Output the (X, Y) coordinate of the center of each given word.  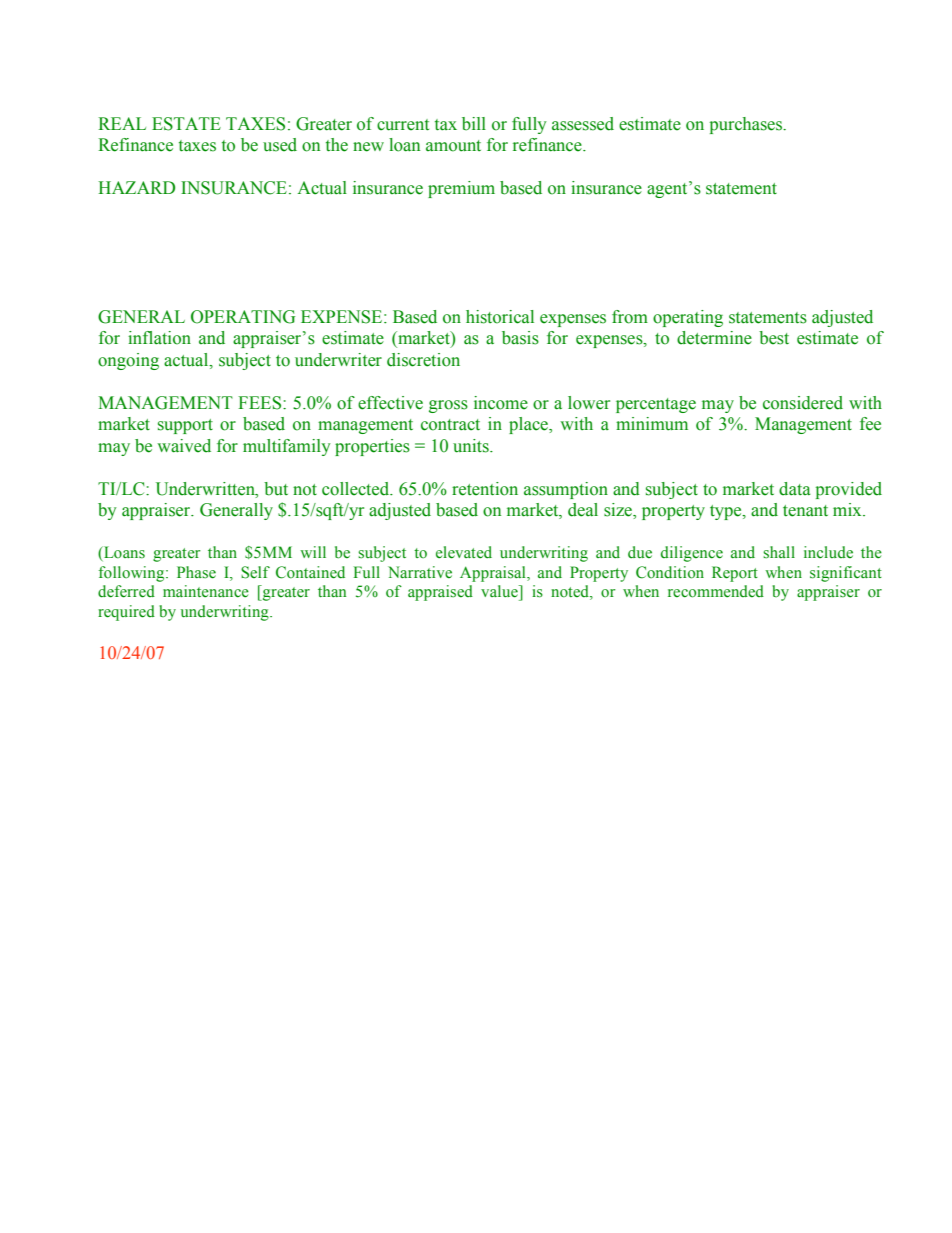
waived (184, 446)
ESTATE (186, 124)
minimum (652, 424)
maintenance (206, 591)
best (774, 338)
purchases (747, 125)
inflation (159, 338)
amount (453, 146)
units (472, 446)
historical (500, 317)
